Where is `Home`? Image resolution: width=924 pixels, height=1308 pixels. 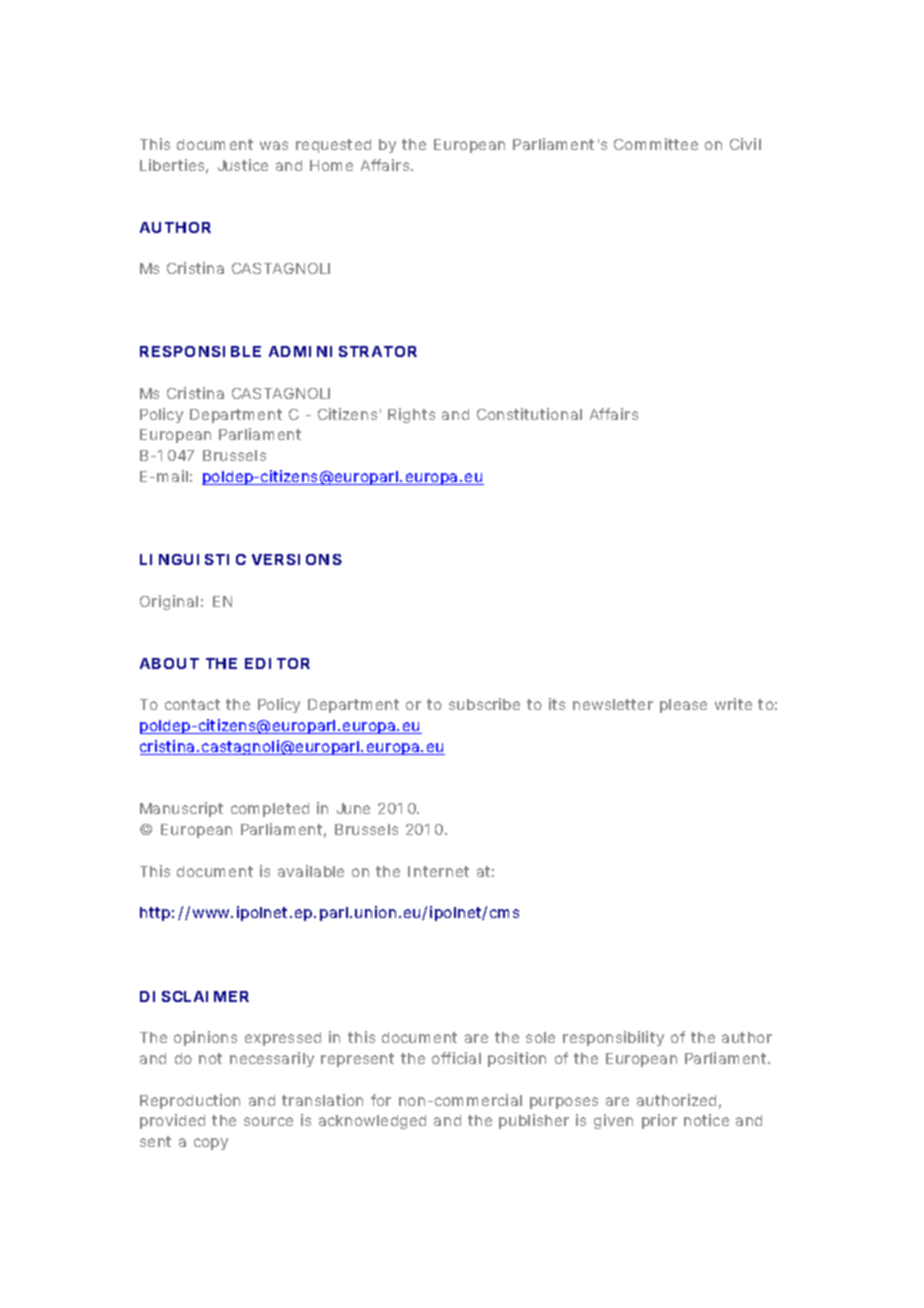
Home is located at coordinates (331, 165).
